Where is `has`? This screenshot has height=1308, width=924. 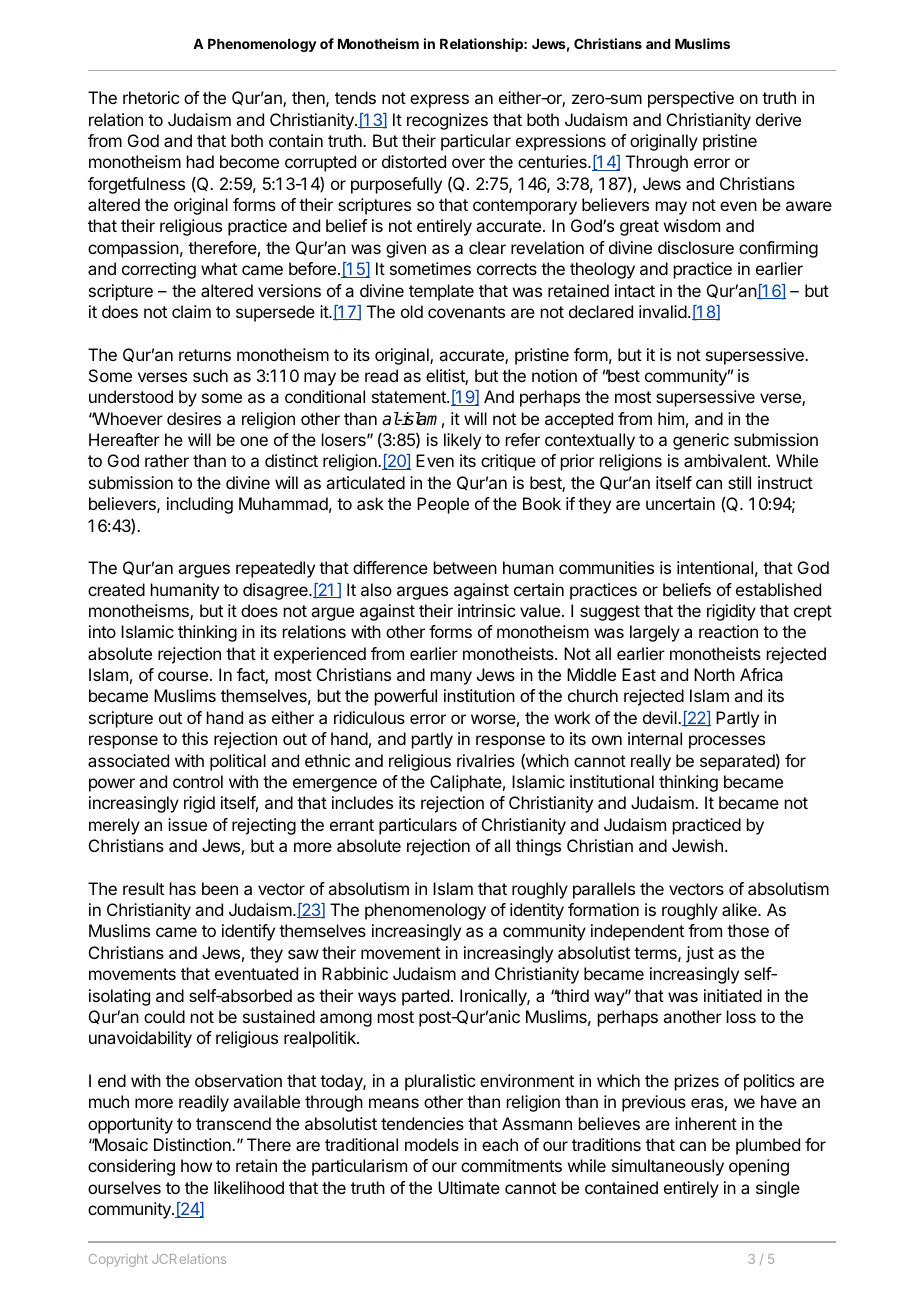
has is located at coordinates (183, 888).
